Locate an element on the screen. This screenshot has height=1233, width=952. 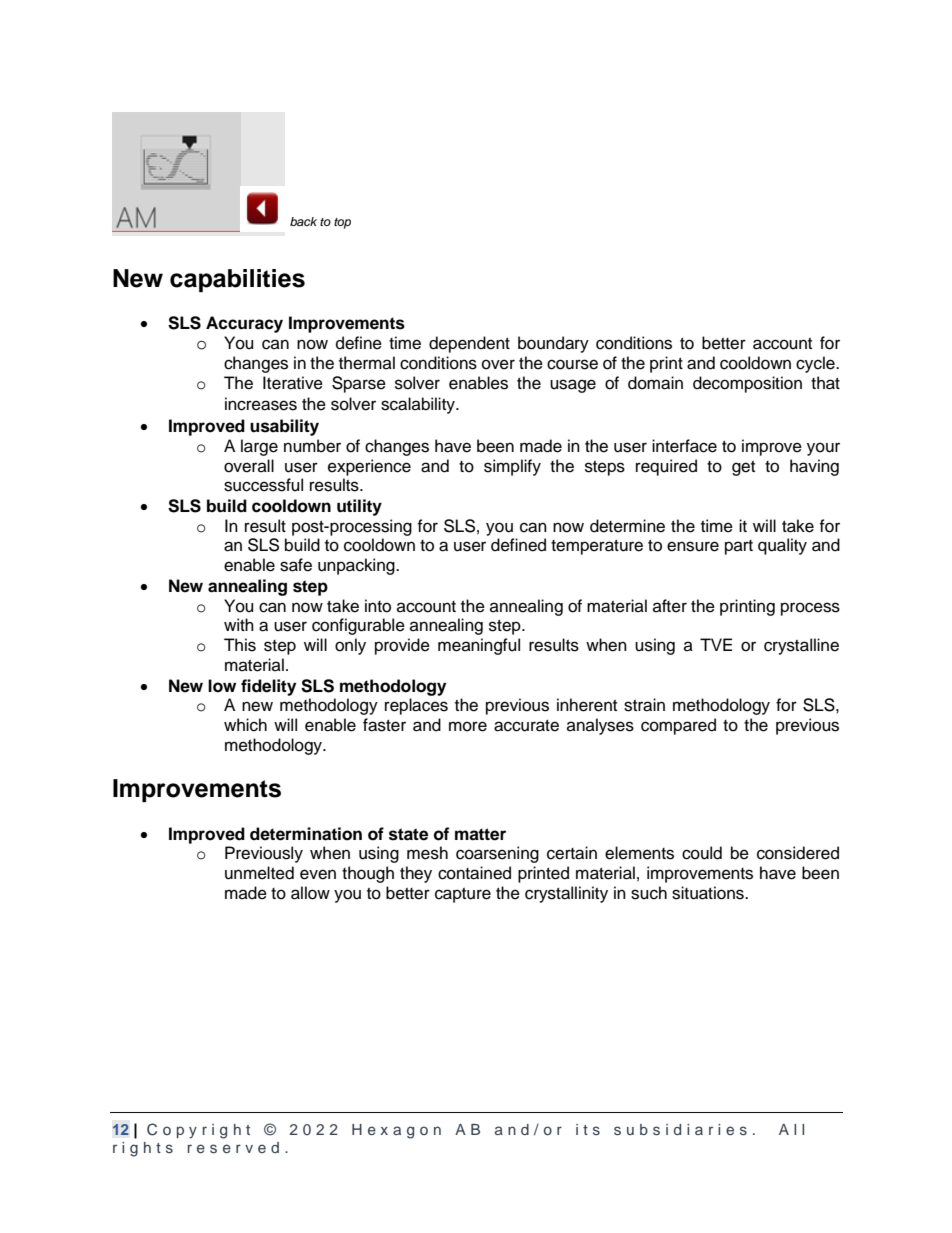
accurate is located at coordinates (526, 726).
